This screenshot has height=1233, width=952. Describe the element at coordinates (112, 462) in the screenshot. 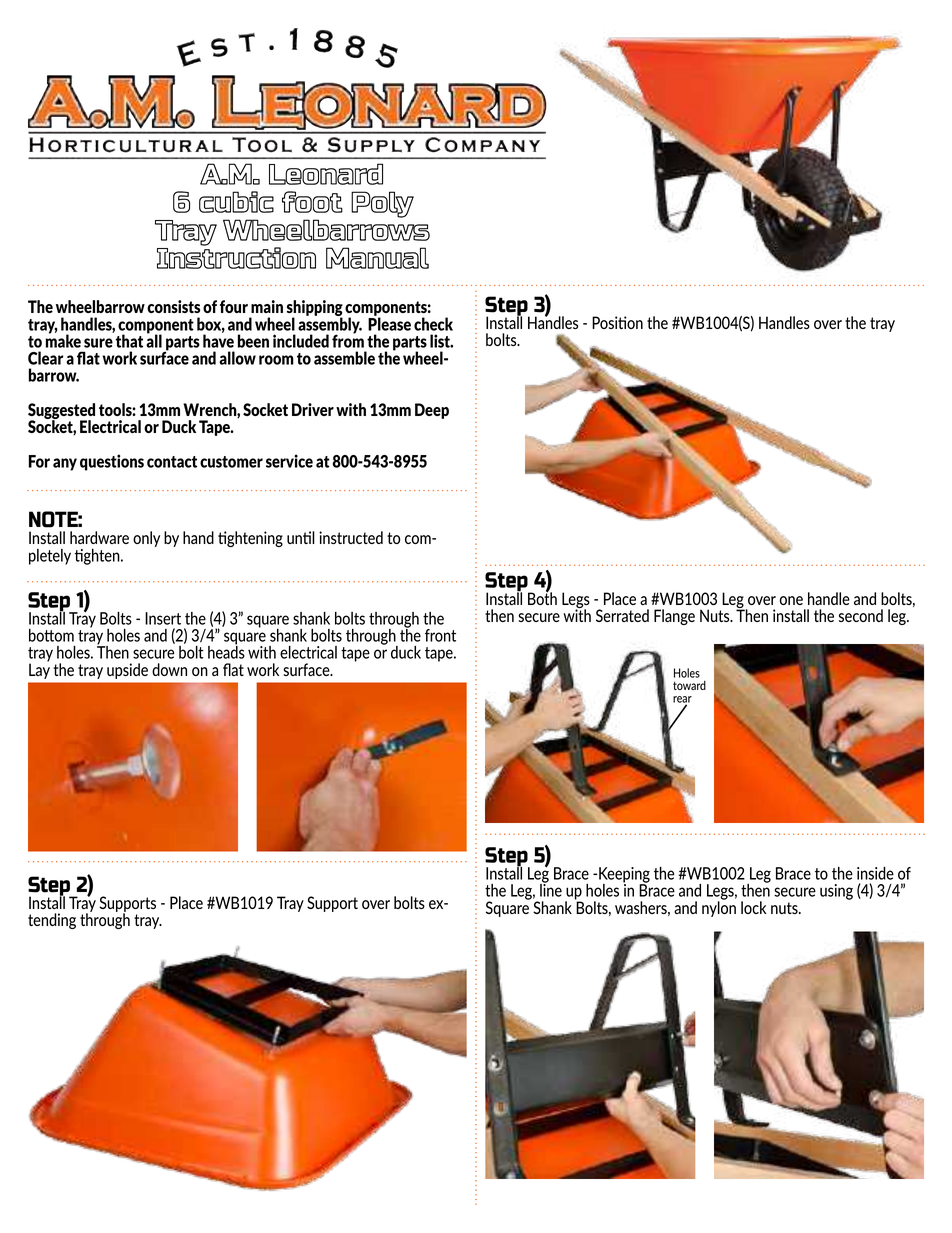

I see `questions` at that location.
